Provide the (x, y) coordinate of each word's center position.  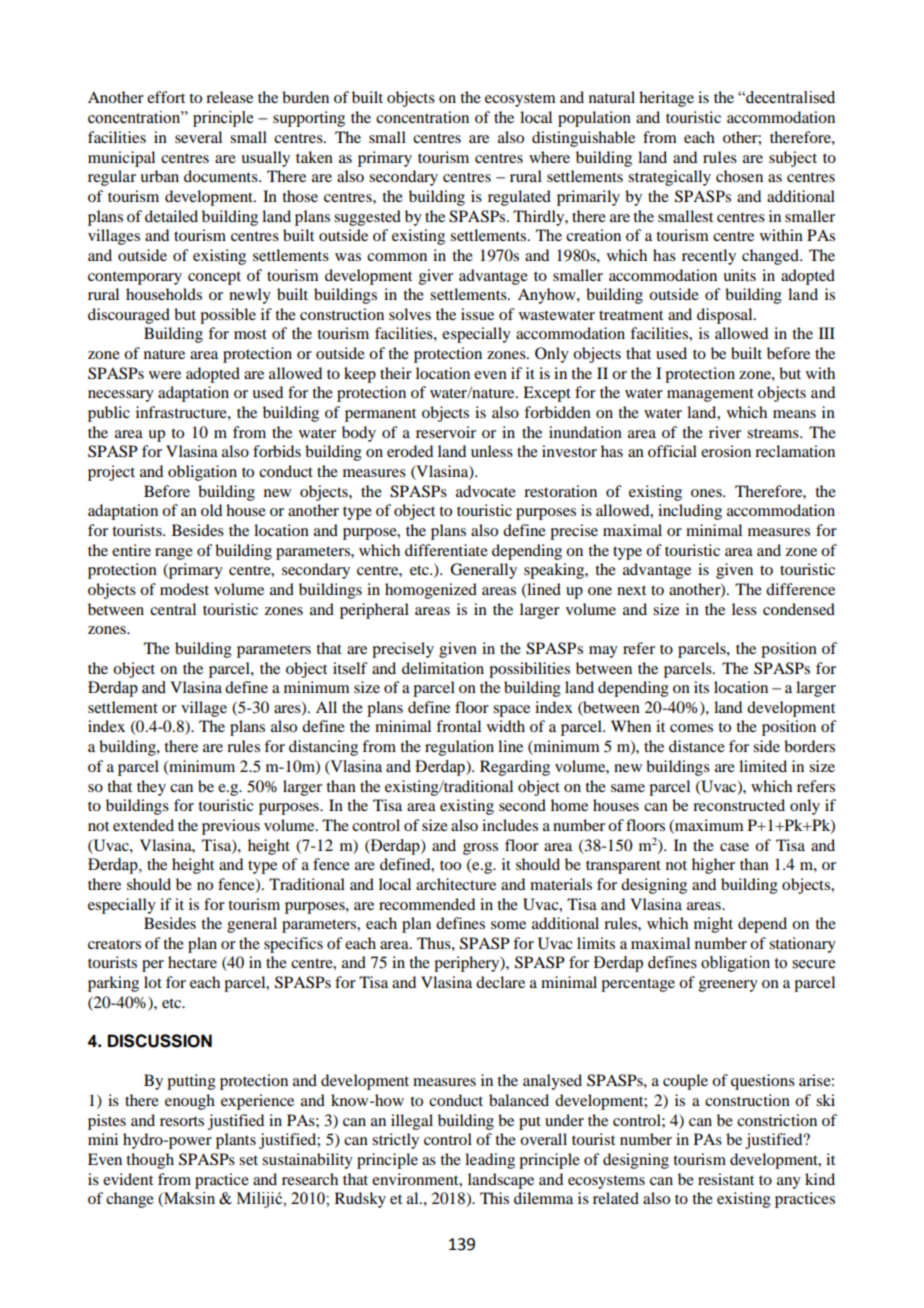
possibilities (529, 670)
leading (490, 1161)
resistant (726, 1179)
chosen (739, 176)
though (150, 1161)
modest (184, 589)
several (198, 137)
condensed (799, 609)
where (549, 157)
